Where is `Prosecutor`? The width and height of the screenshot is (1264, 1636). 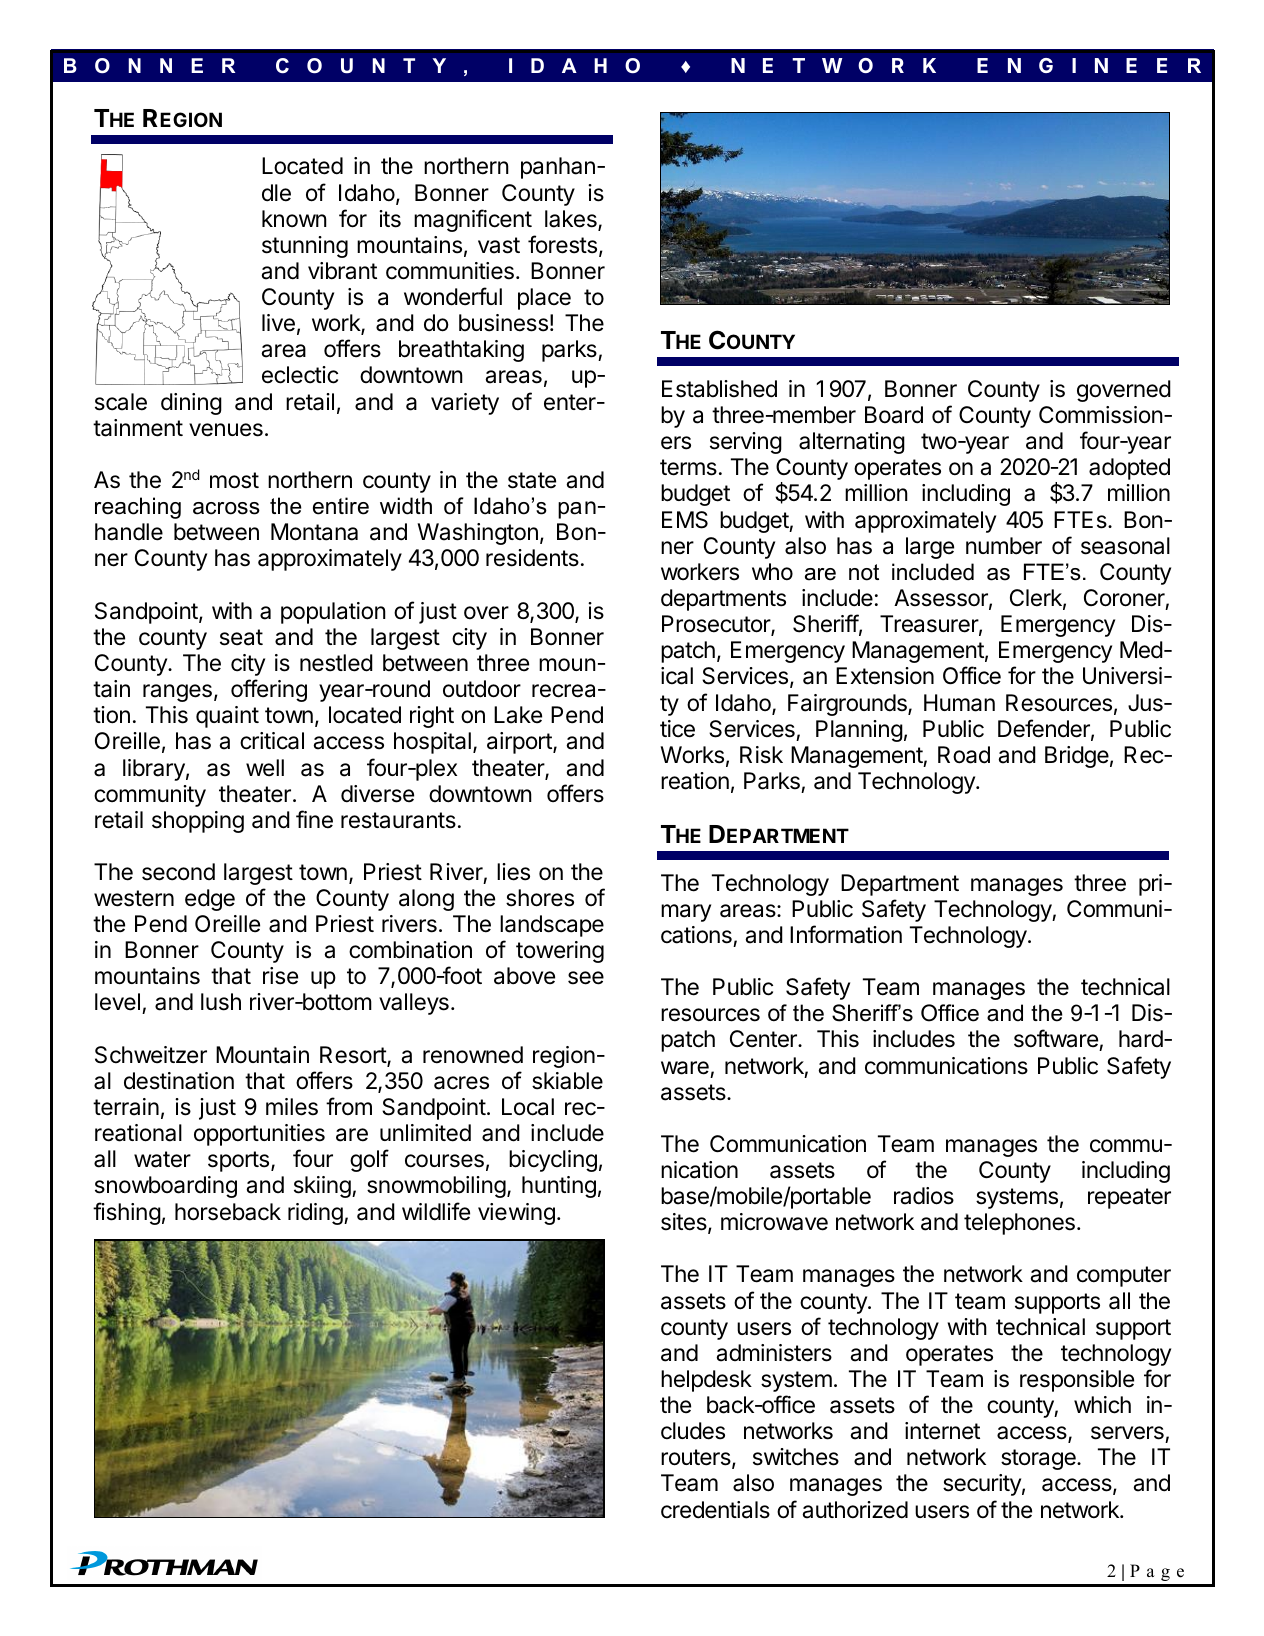
Prosecutor is located at coordinates (717, 625).
